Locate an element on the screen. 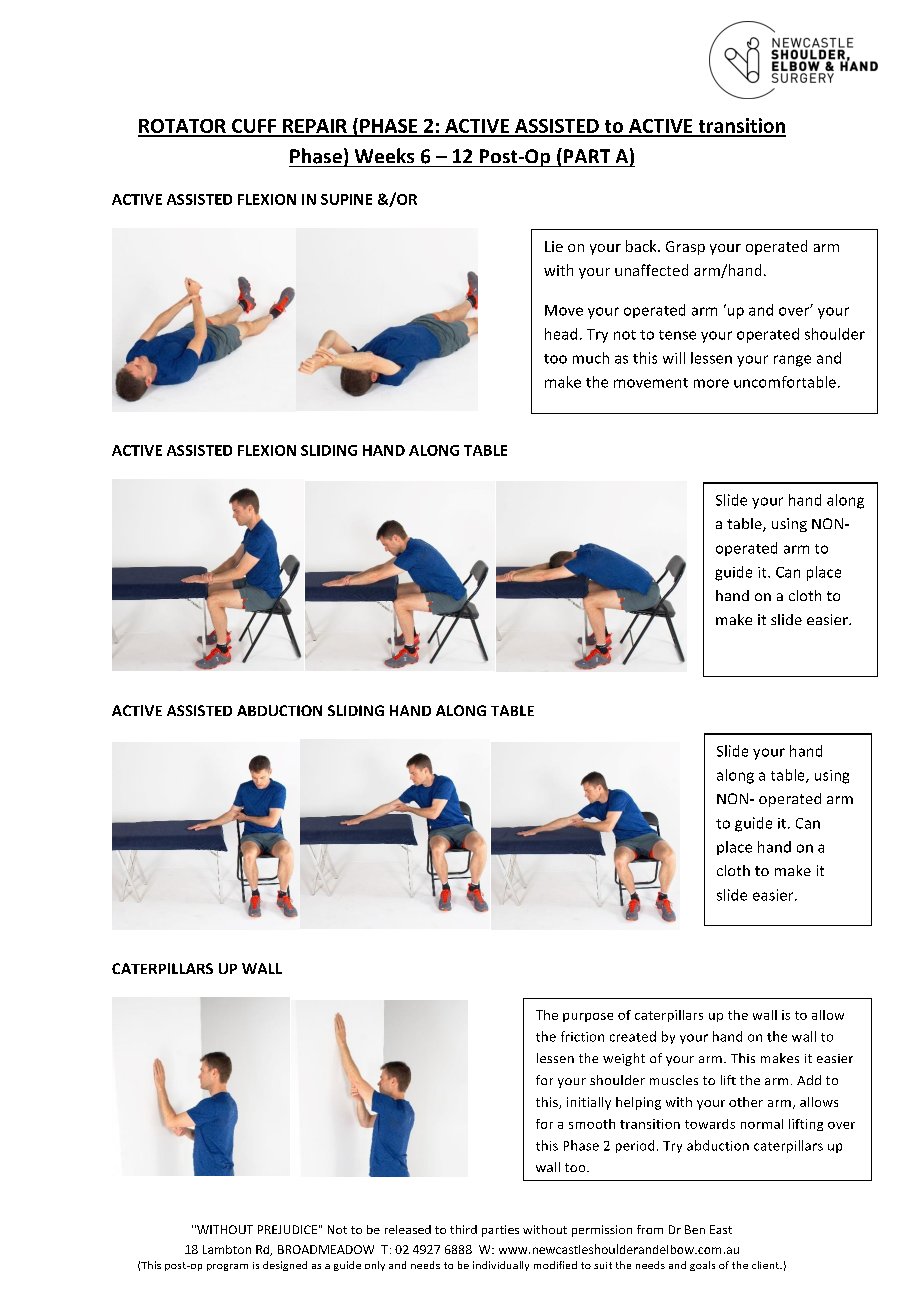  back is located at coordinates (642, 246).
